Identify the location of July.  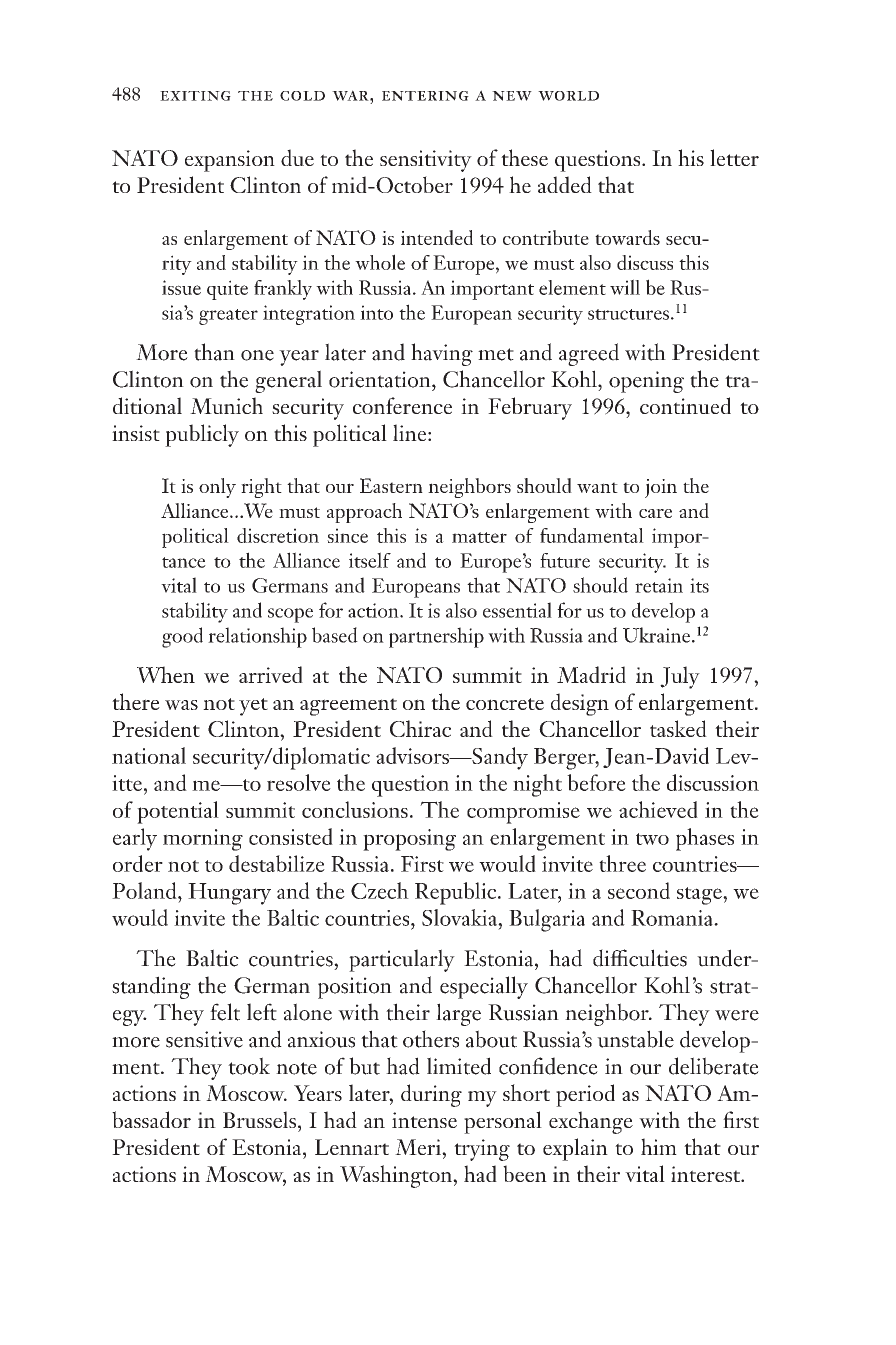
(680, 677).
